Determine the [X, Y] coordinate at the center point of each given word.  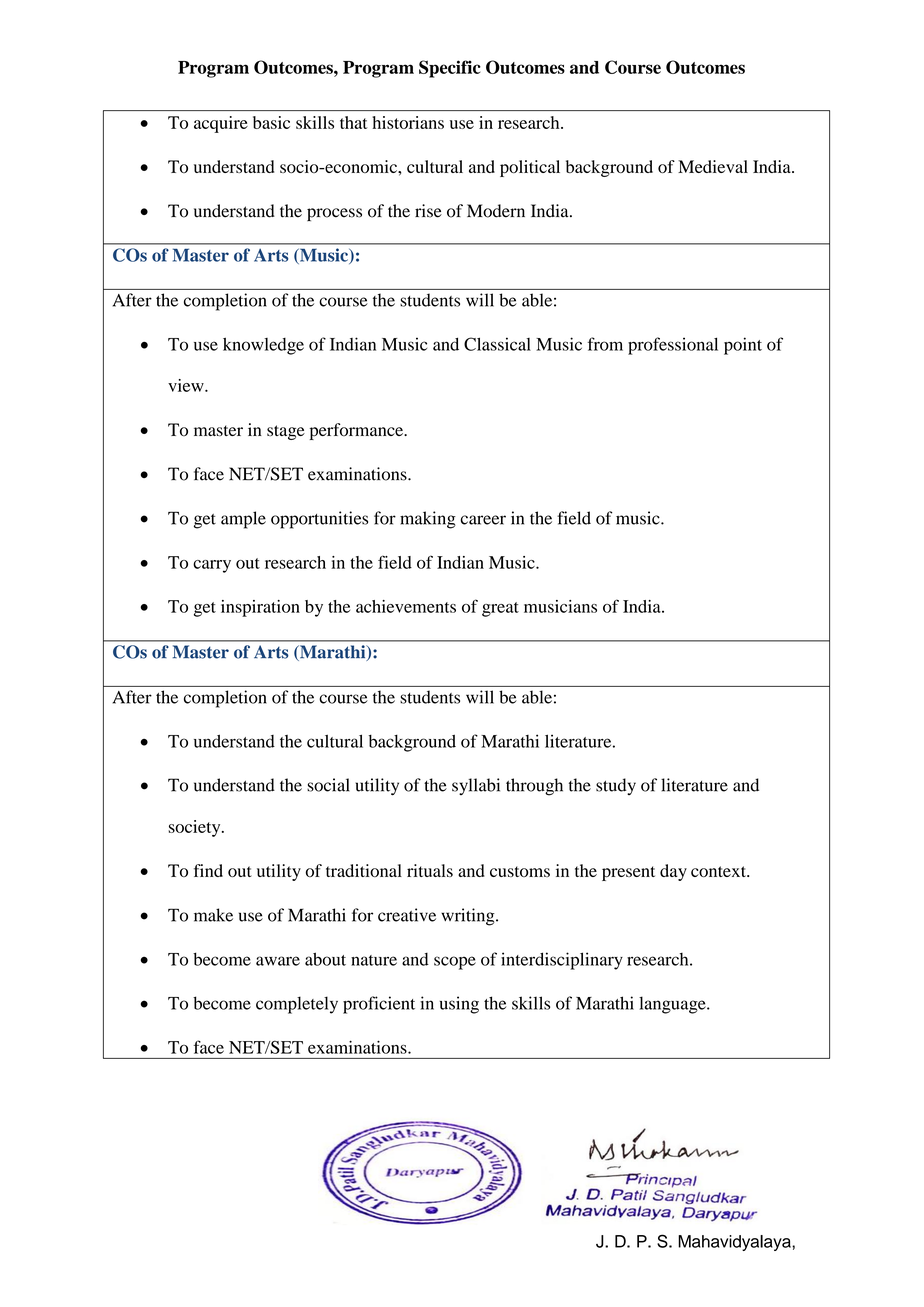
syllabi [476, 786]
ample [243, 520]
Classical [497, 344]
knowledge [263, 346]
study [616, 786]
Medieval [713, 166]
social [328, 785]
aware [278, 961]
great [500, 609]
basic [271, 122]
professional [673, 346]
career [483, 520]
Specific [450, 69]
